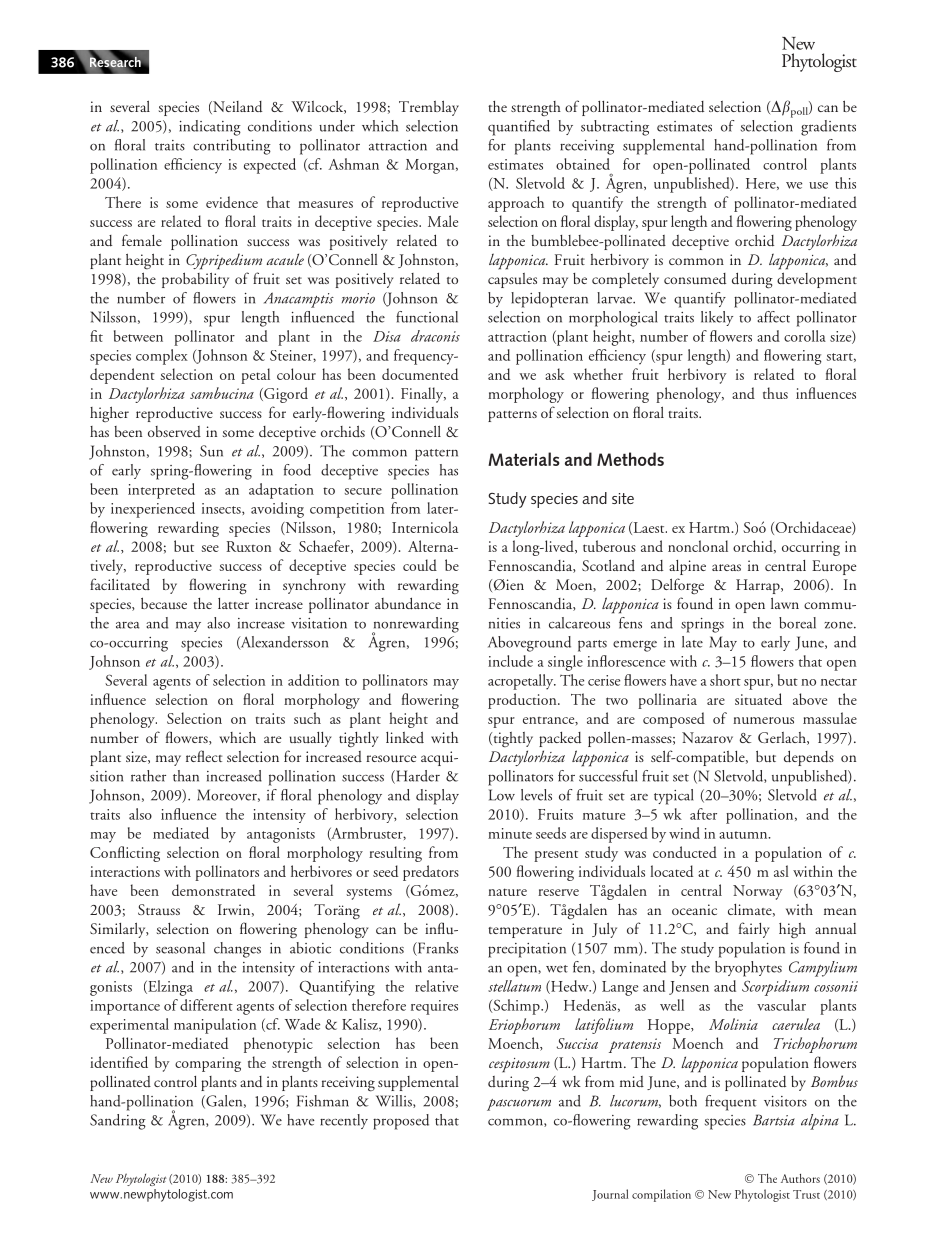  What do you see at coordinates (510, 661) in the screenshot?
I see `include` at bounding box center [510, 661].
